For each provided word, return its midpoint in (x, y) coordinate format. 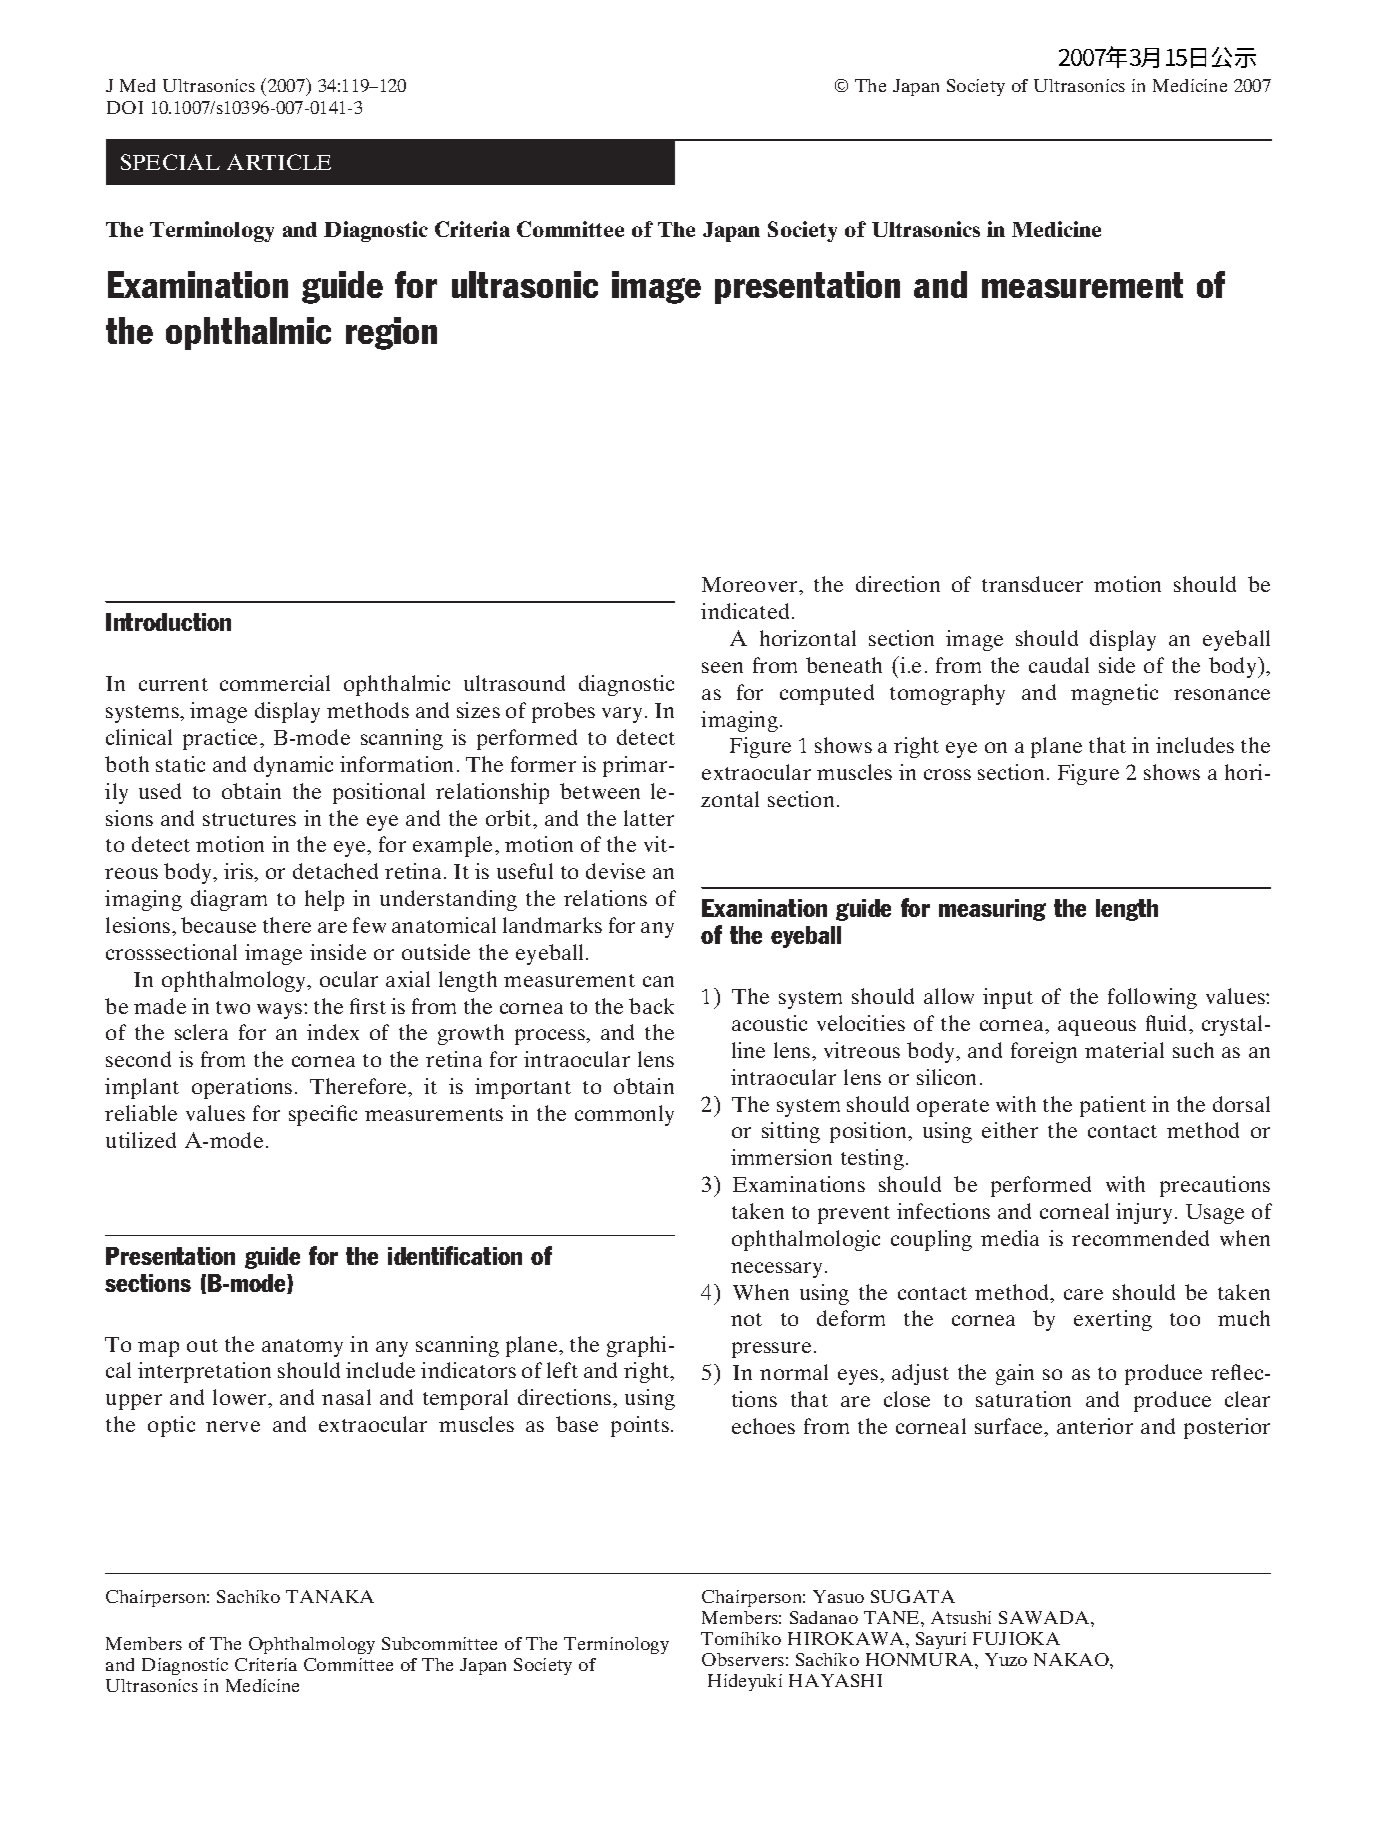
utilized (141, 1140)
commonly (624, 1115)
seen (722, 667)
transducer (1032, 584)
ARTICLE (279, 162)
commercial (275, 683)
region (391, 333)
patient (1113, 1106)
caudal (1059, 665)
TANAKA (330, 1596)
